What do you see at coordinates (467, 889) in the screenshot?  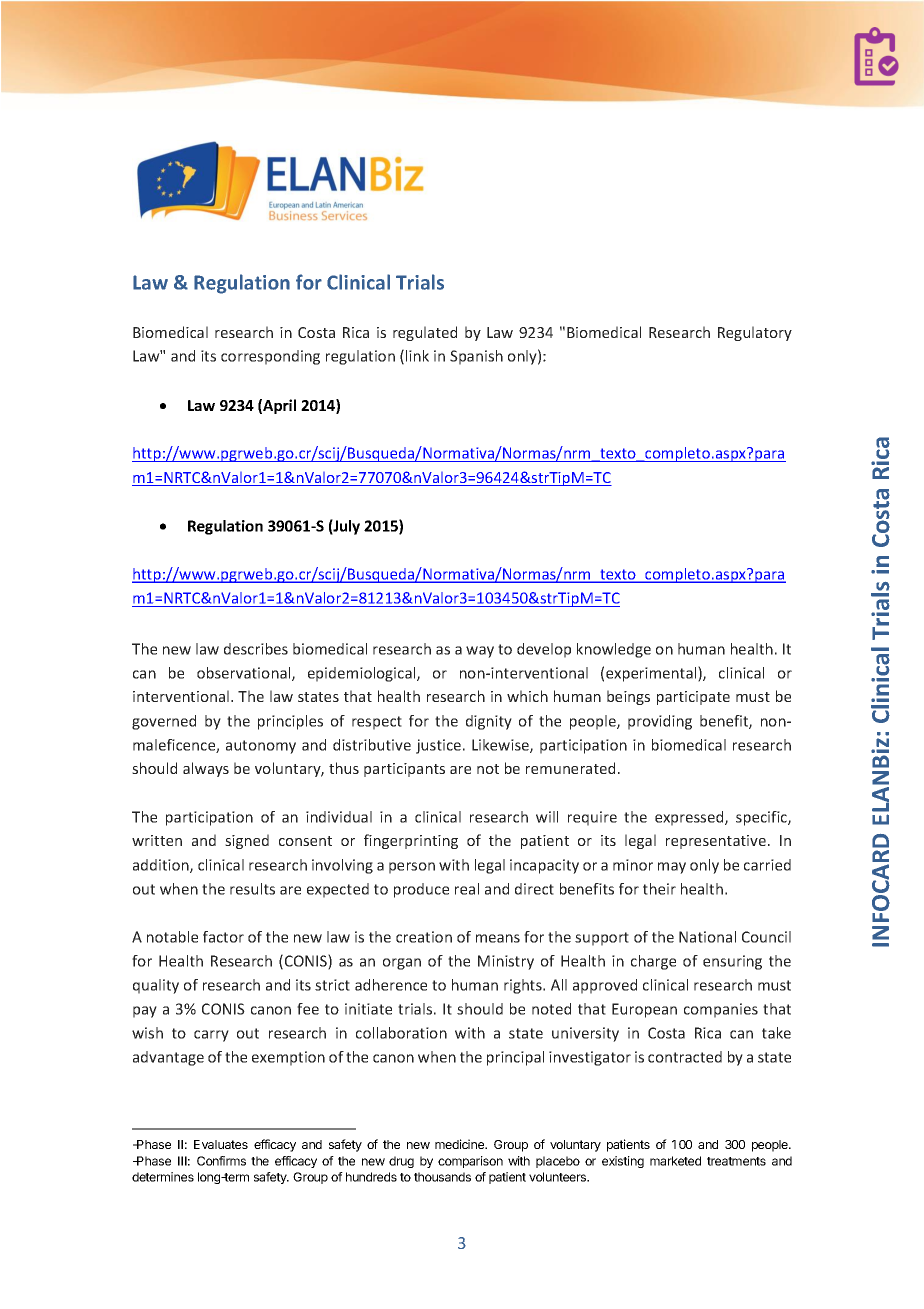 I see `real` at bounding box center [467, 889].
